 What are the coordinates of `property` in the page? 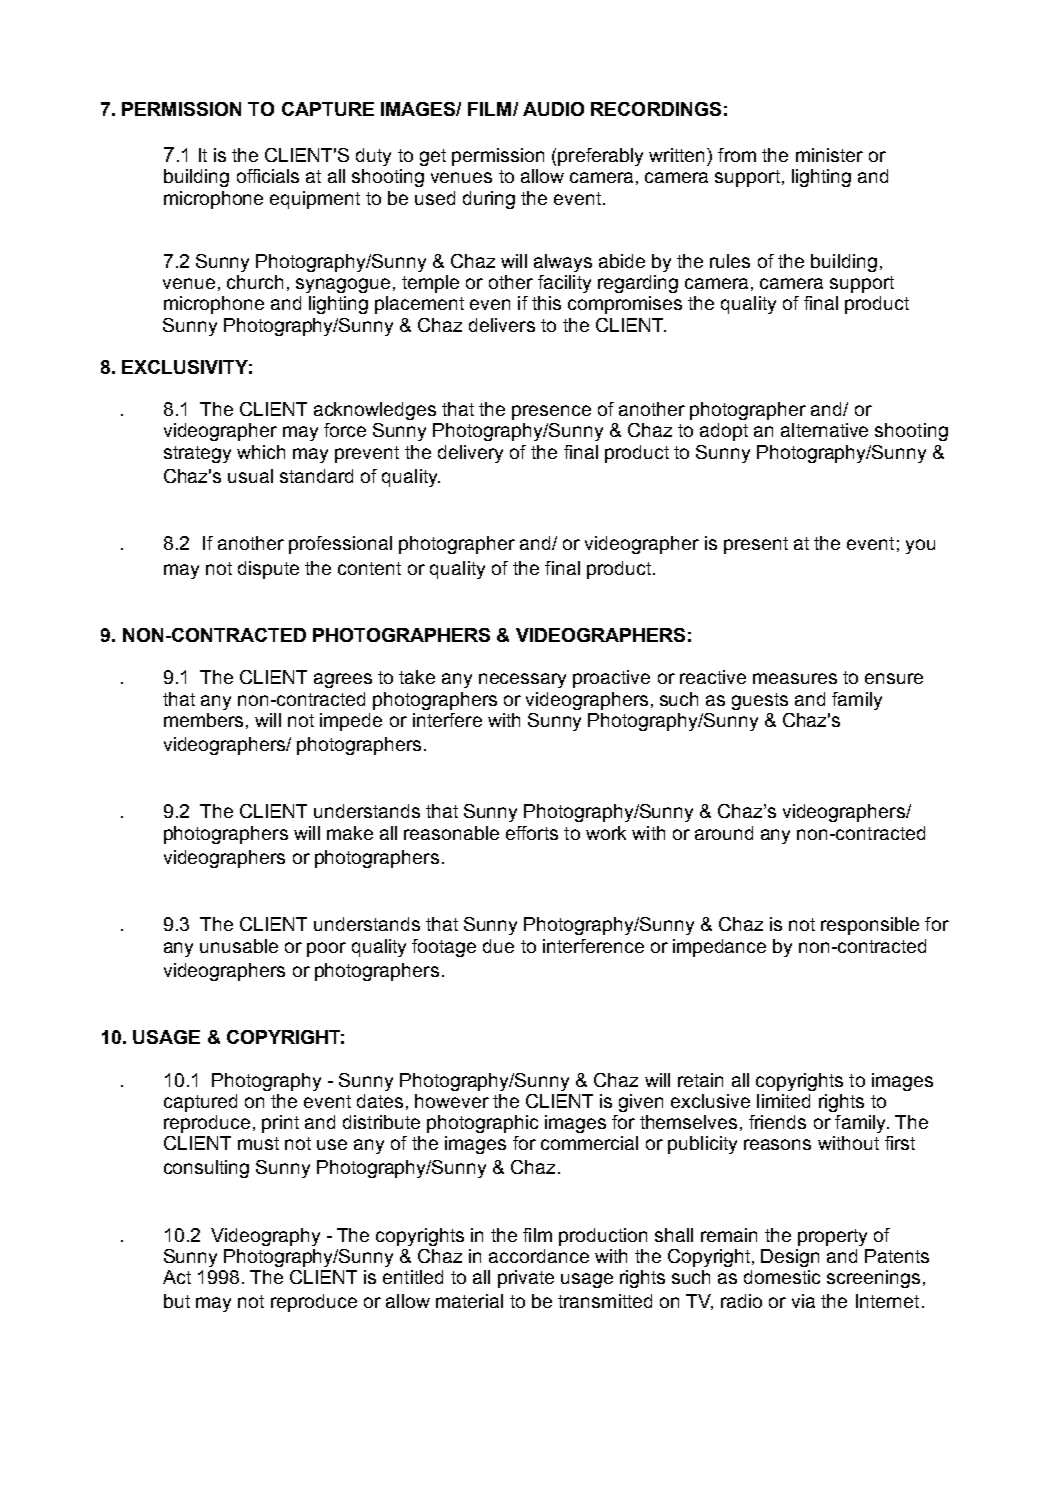 It's located at (832, 1237).
